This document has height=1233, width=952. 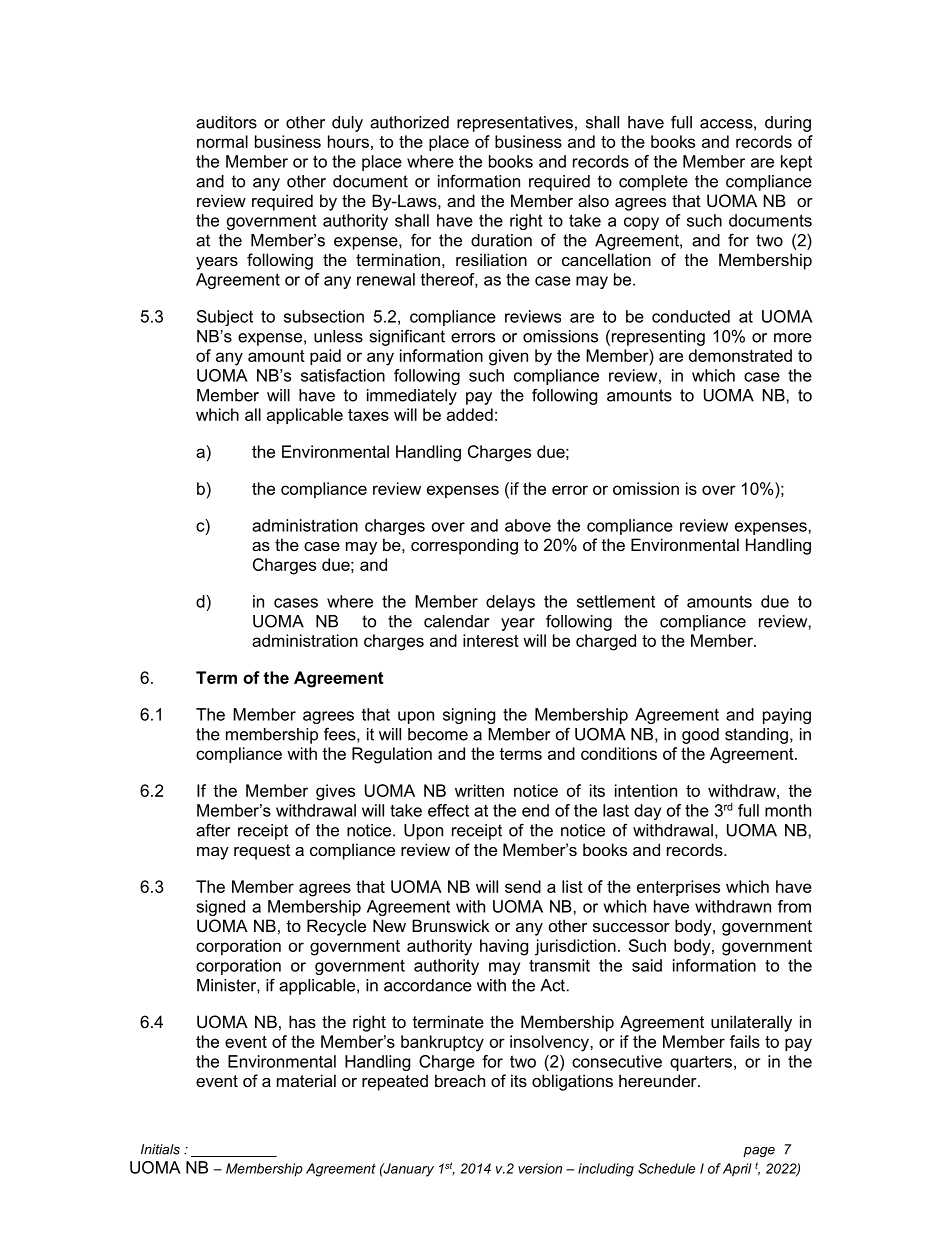 What do you see at coordinates (222, 141) in the document?
I see `normal` at bounding box center [222, 141].
